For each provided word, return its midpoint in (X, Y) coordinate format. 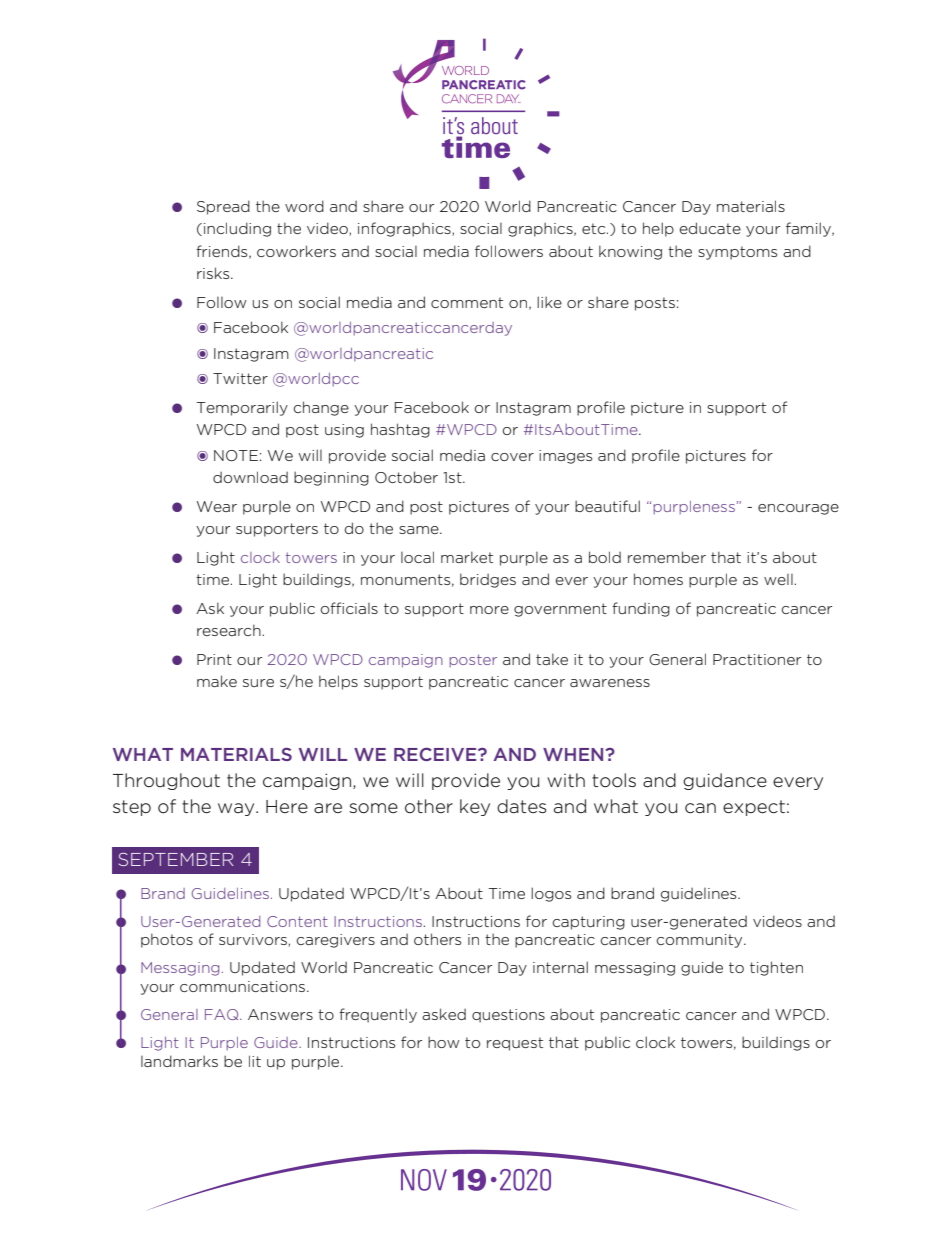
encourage (798, 509)
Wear (217, 506)
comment (467, 302)
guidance (725, 781)
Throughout (166, 781)
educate (710, 228)
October (406, 477)
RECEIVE (436, 754)
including (237, 229)
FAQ (223, 1014)
